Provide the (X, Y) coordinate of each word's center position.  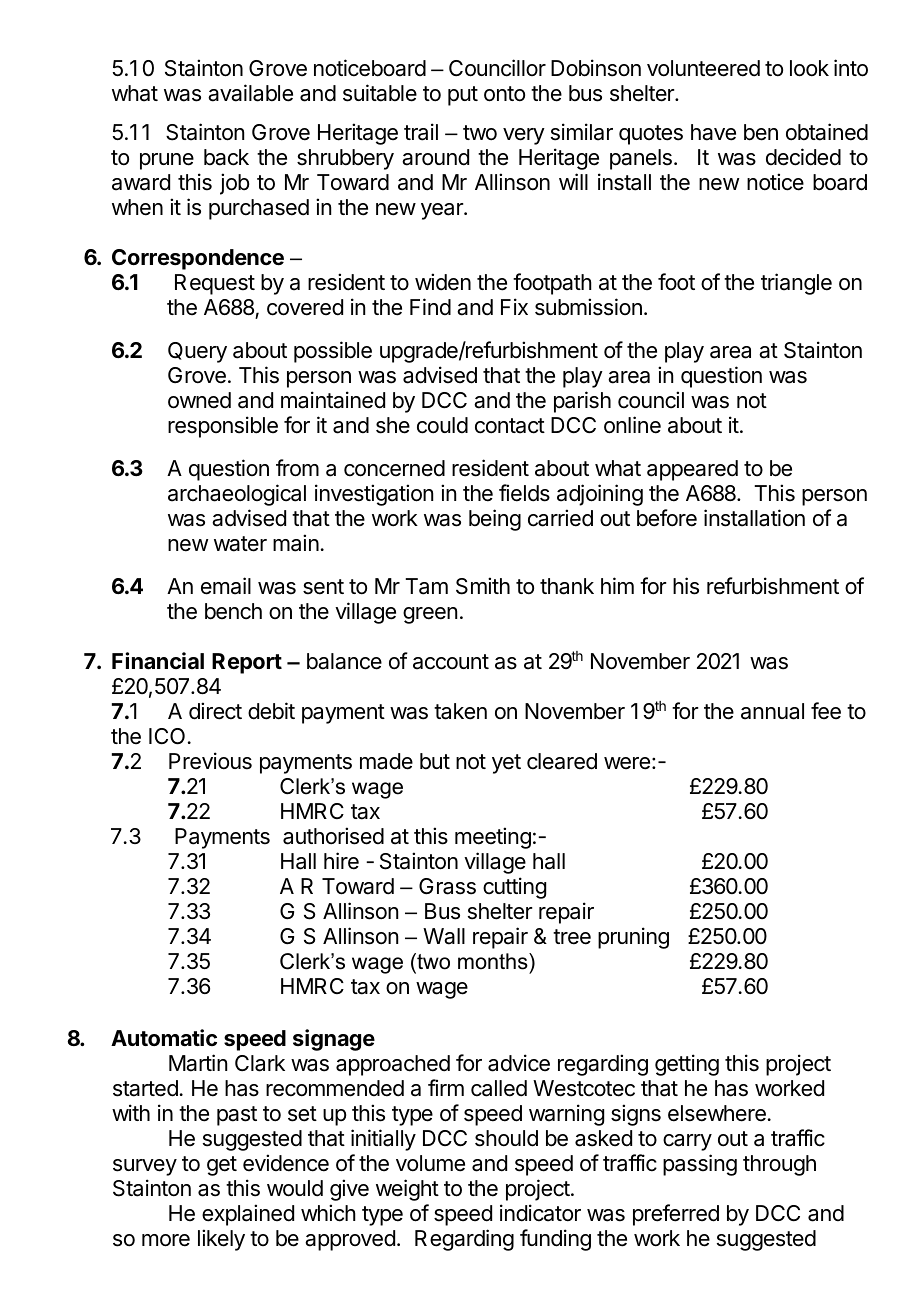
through (779, 1165)
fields (524, 493)
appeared (692, 470)
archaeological (237, 495)
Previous (210, 761)
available (250, 93)
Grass (447, 886)
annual (772, 711)
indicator (540, 1213)
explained (248, 1215)
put (463, 96)
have (713, 132)
